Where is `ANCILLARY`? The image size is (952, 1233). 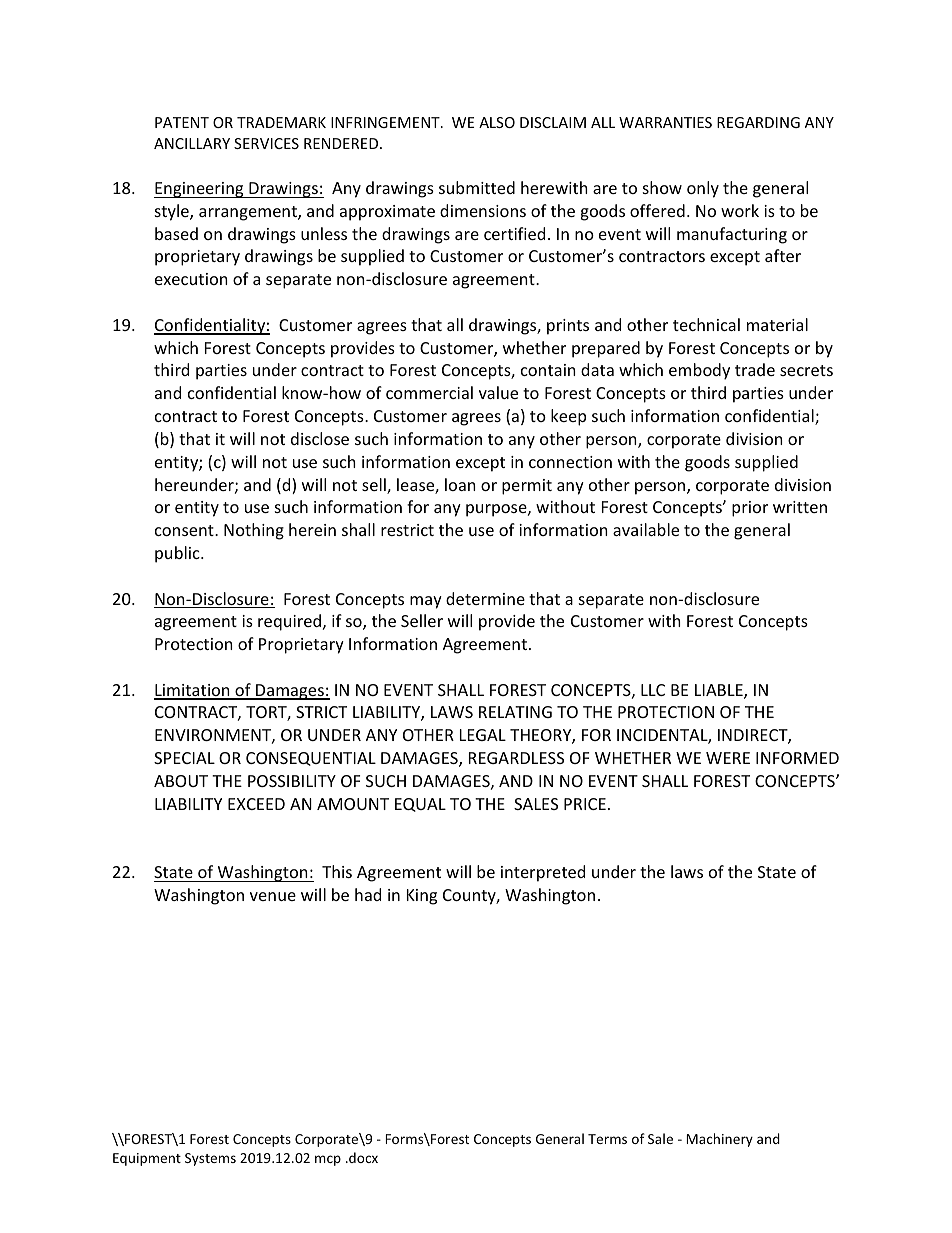 ANCILLARY is located at coordinates (192, 143).
